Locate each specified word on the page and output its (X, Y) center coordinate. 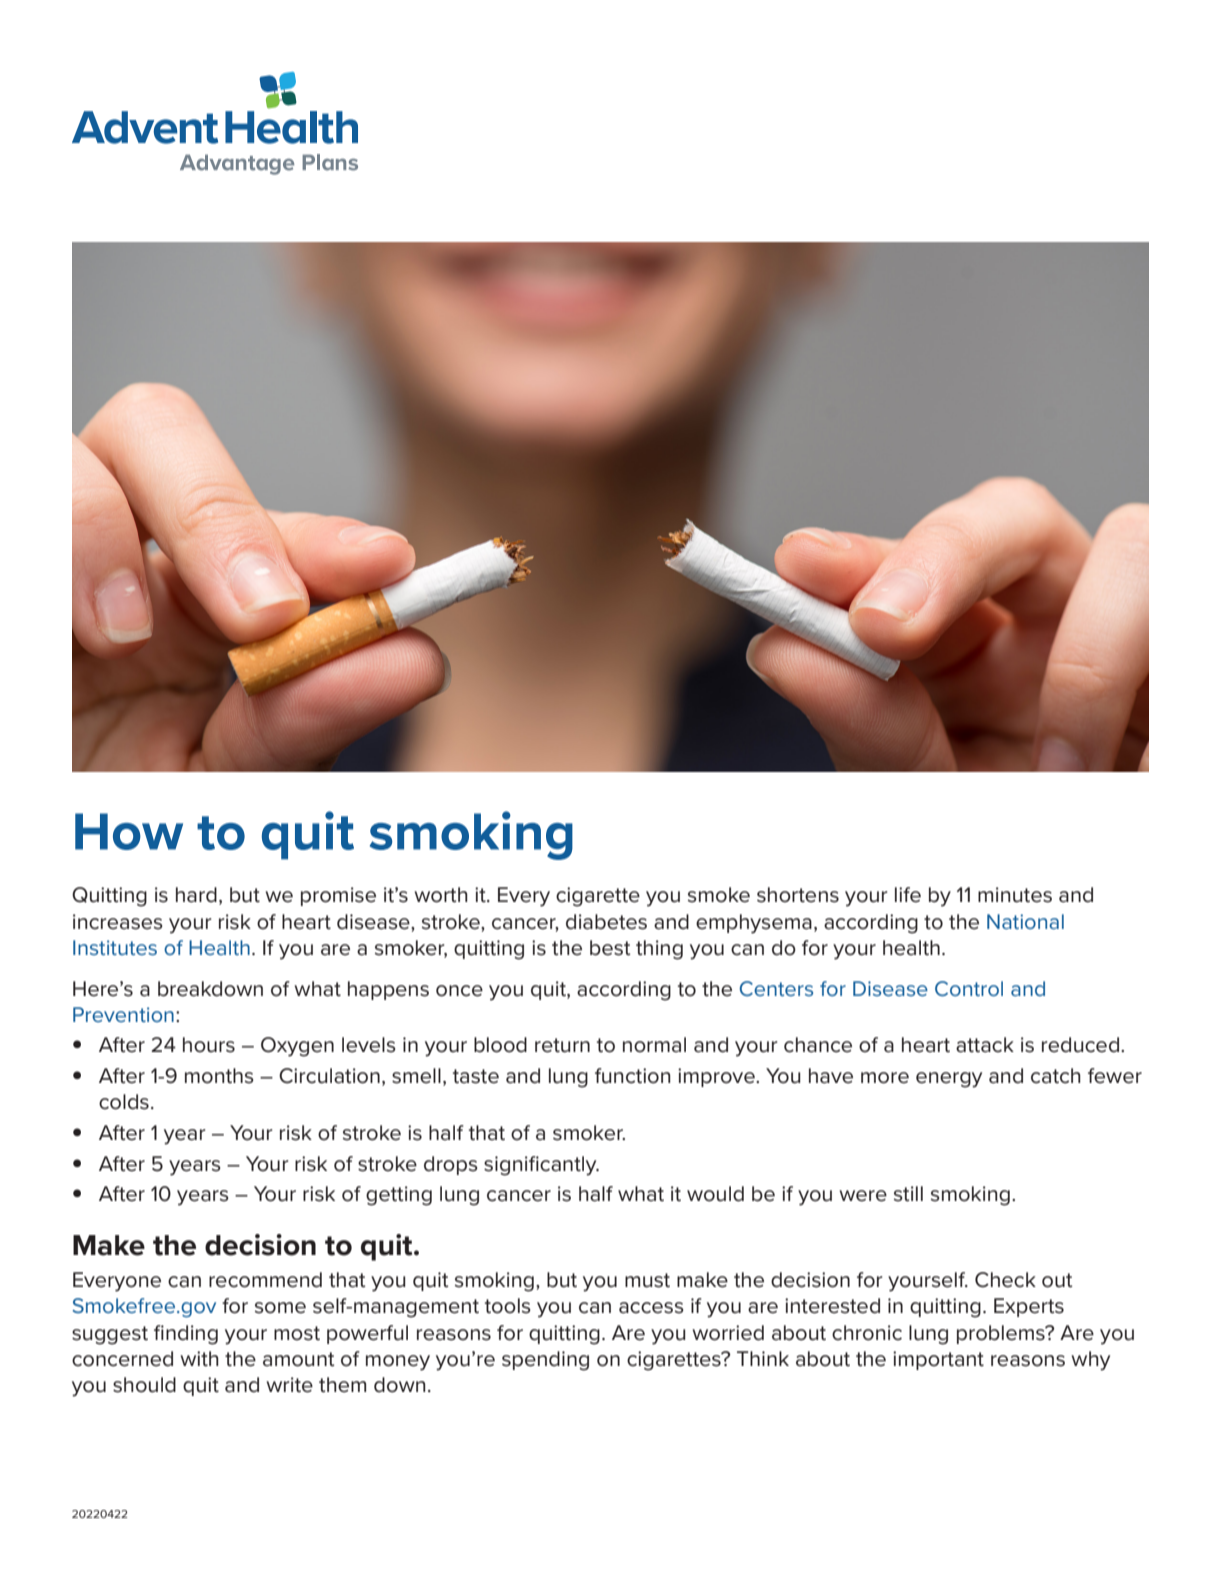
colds (124, 1102)
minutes (1015, 895)
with (199, 1359)
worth (441, 895)
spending (545, 1361)
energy (949, 1080)
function (633, 1076)
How (129, 831)
